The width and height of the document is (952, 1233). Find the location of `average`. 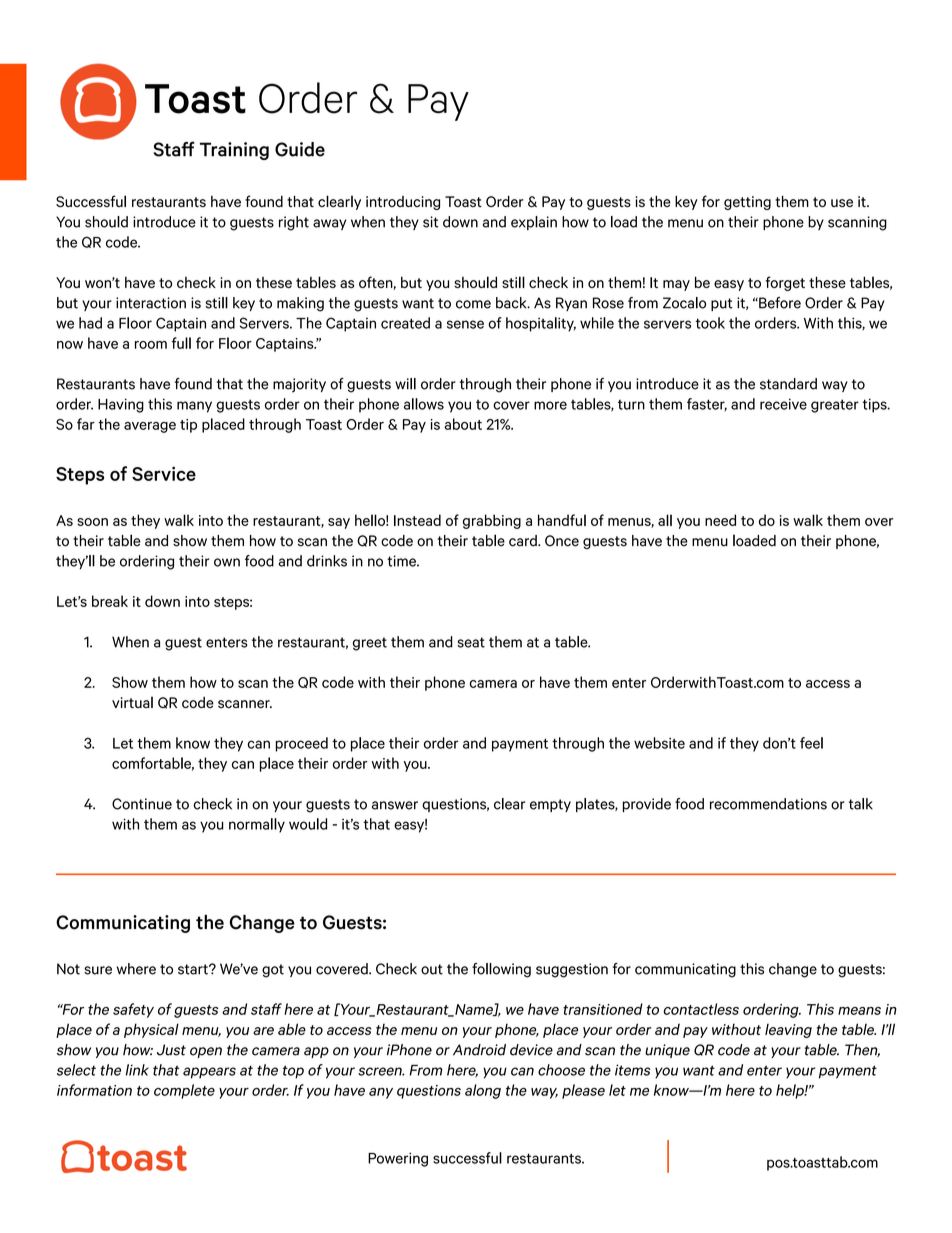

average is located at coordinates (150, 427).
